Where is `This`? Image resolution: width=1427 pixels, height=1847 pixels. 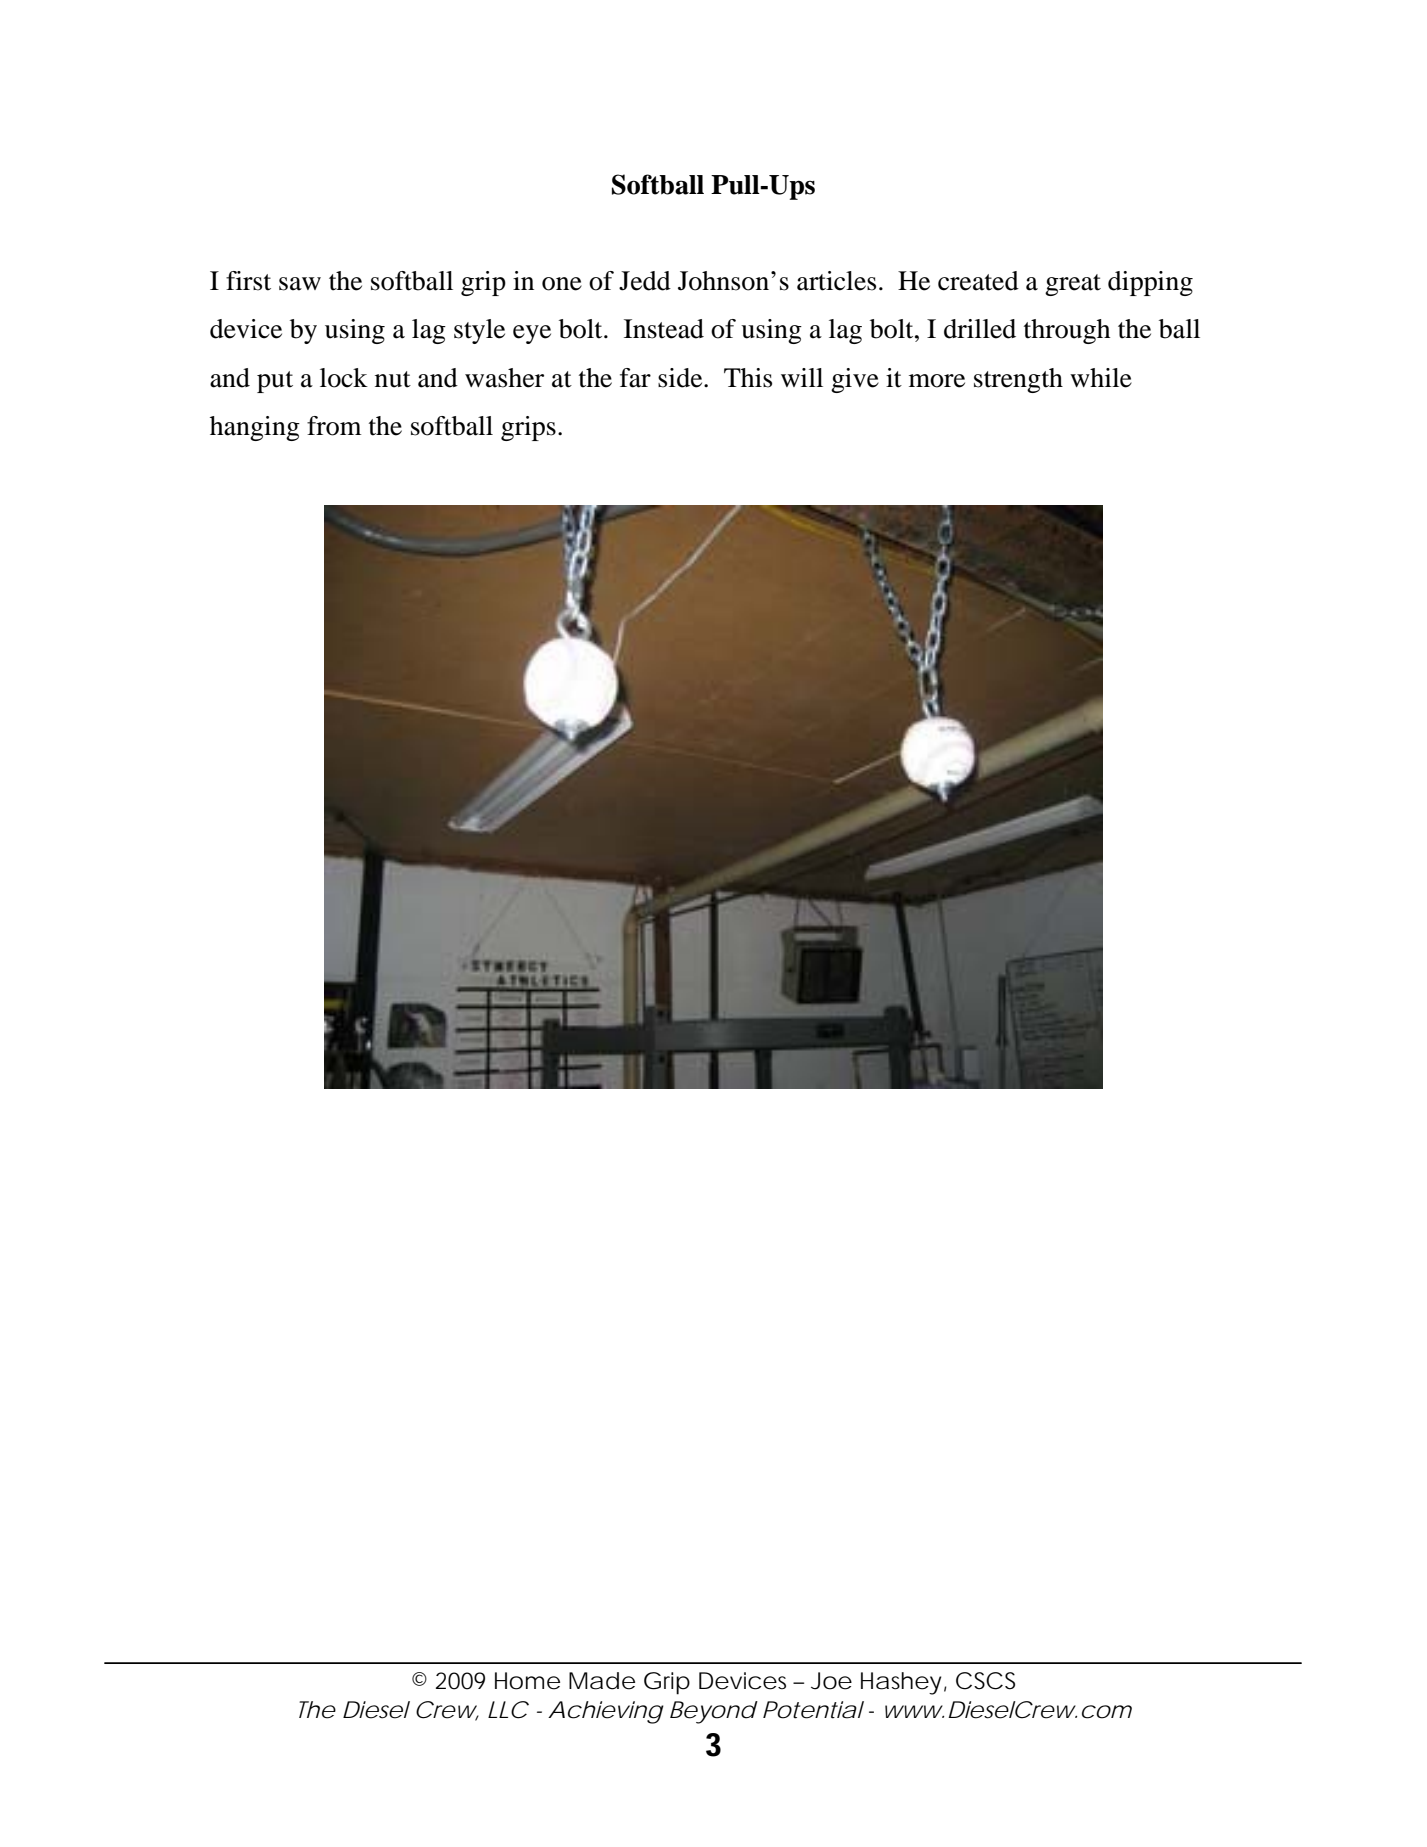
This is located at coordinates (748, 378).
